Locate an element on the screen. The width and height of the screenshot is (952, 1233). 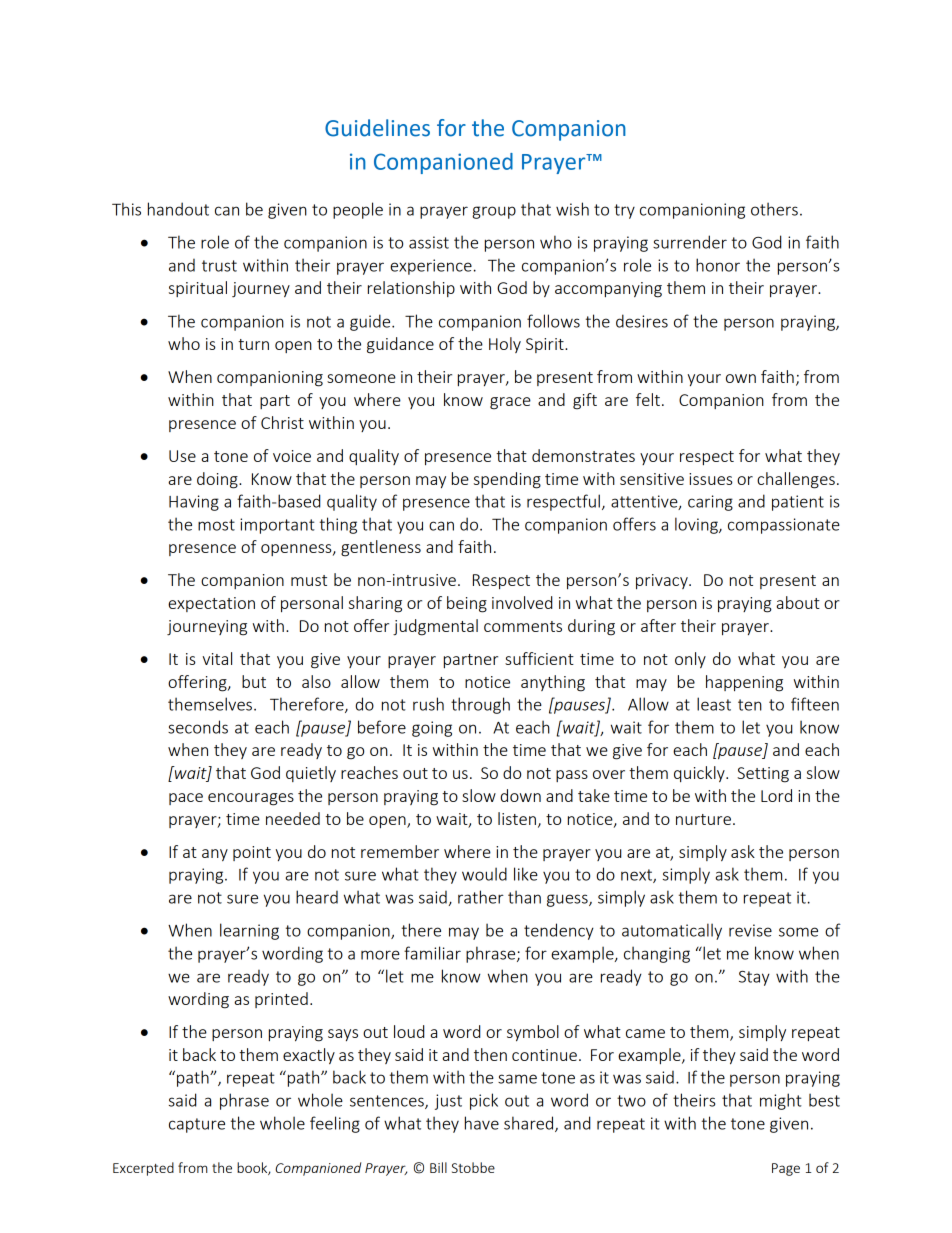
would is located at coordinates (484, 874).
